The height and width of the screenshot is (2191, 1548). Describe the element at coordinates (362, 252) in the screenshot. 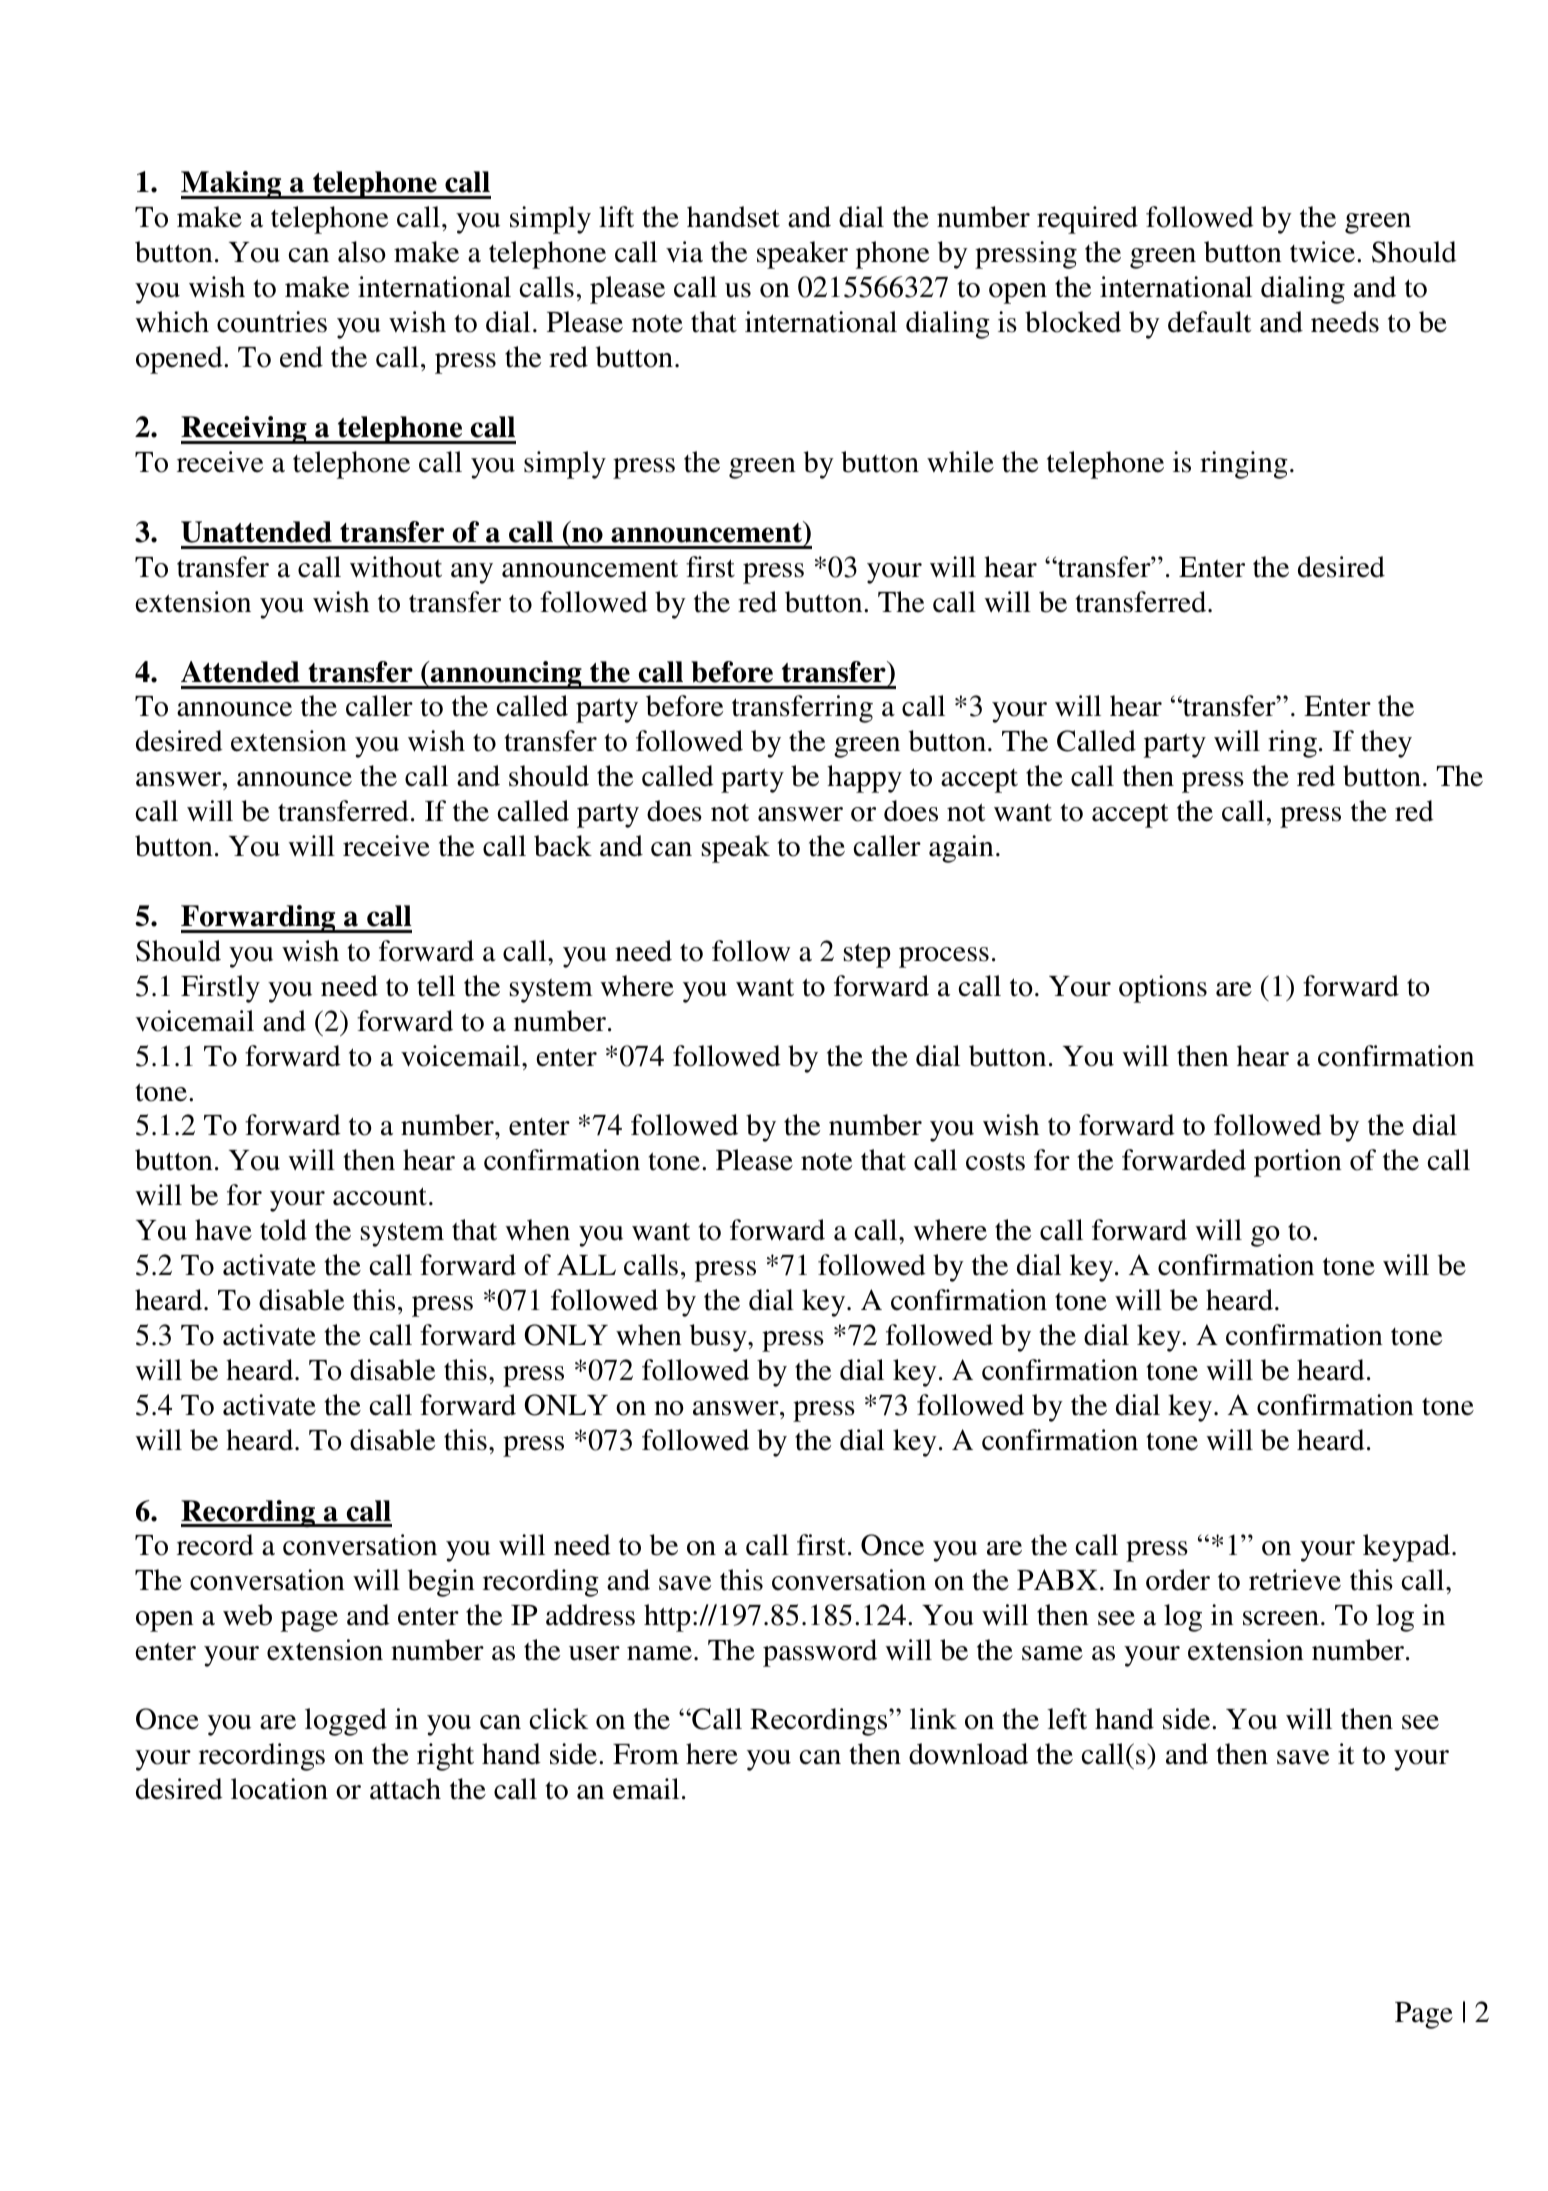

I see `also` at that location.
